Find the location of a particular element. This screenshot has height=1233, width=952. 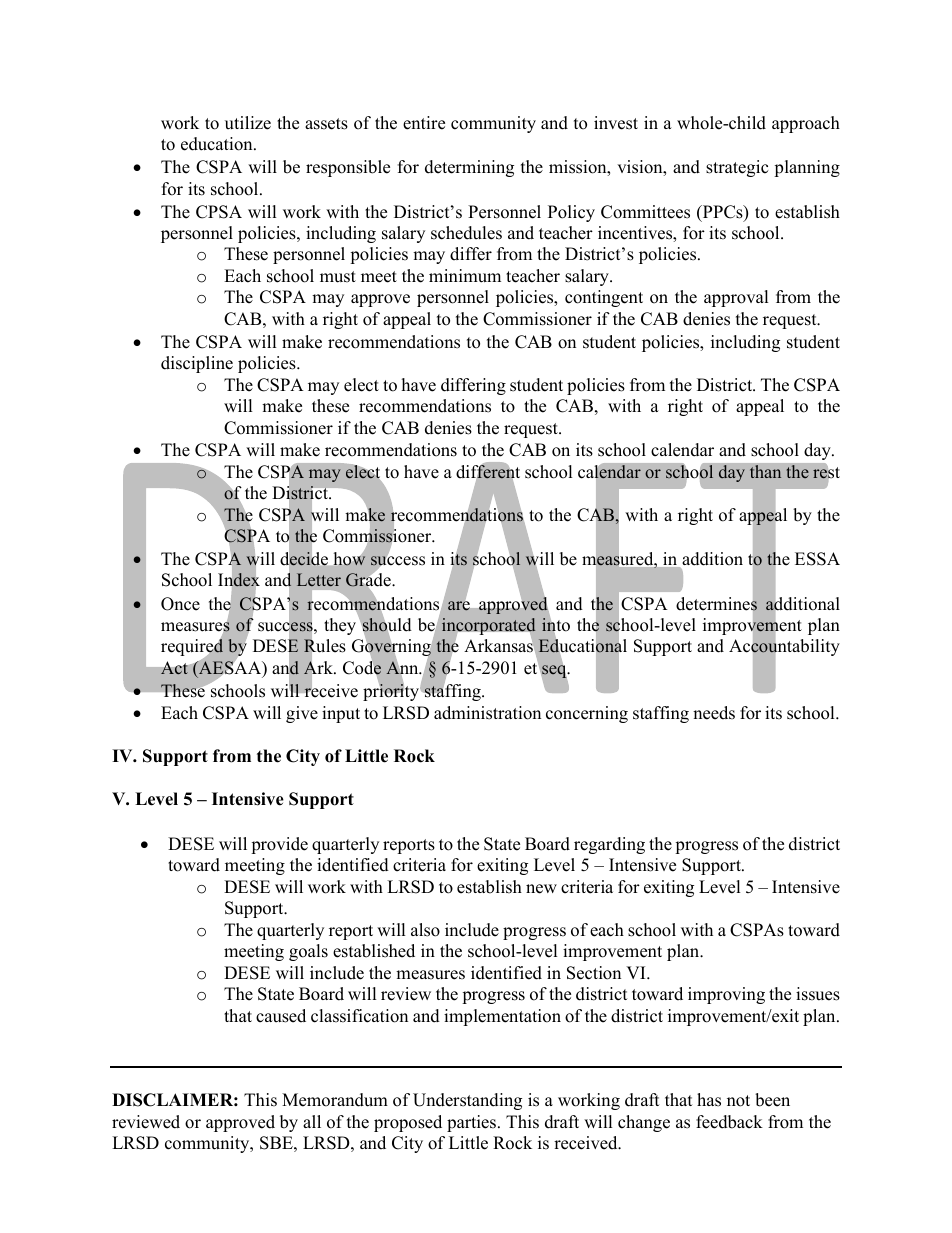

Understanding is located at coordinates (467, 1101).
